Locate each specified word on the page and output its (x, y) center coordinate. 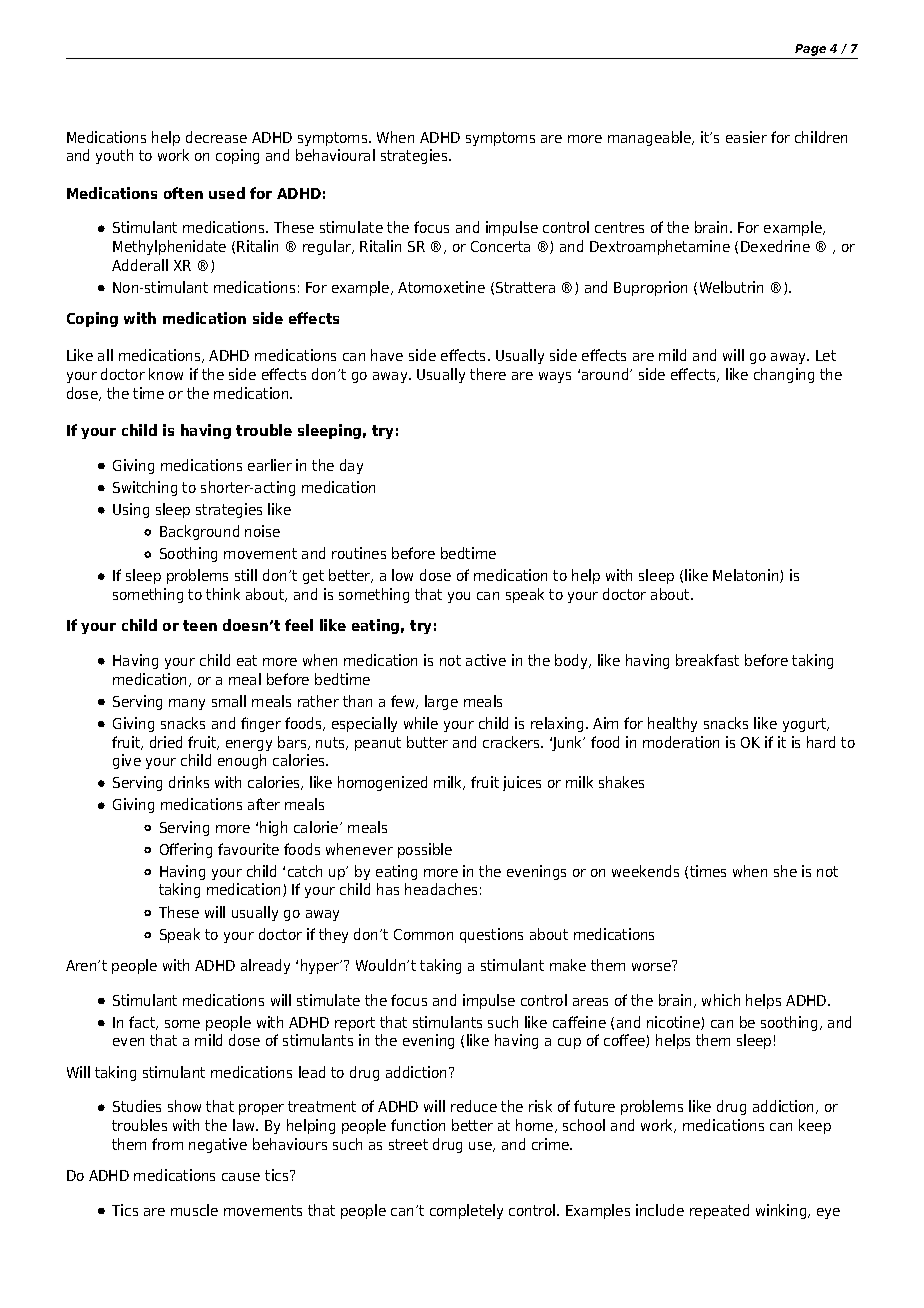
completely (466, 1211)
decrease (216, 137)
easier (746, 137)
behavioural (335, 155)
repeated (719, 1211)
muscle (194, 1210)
